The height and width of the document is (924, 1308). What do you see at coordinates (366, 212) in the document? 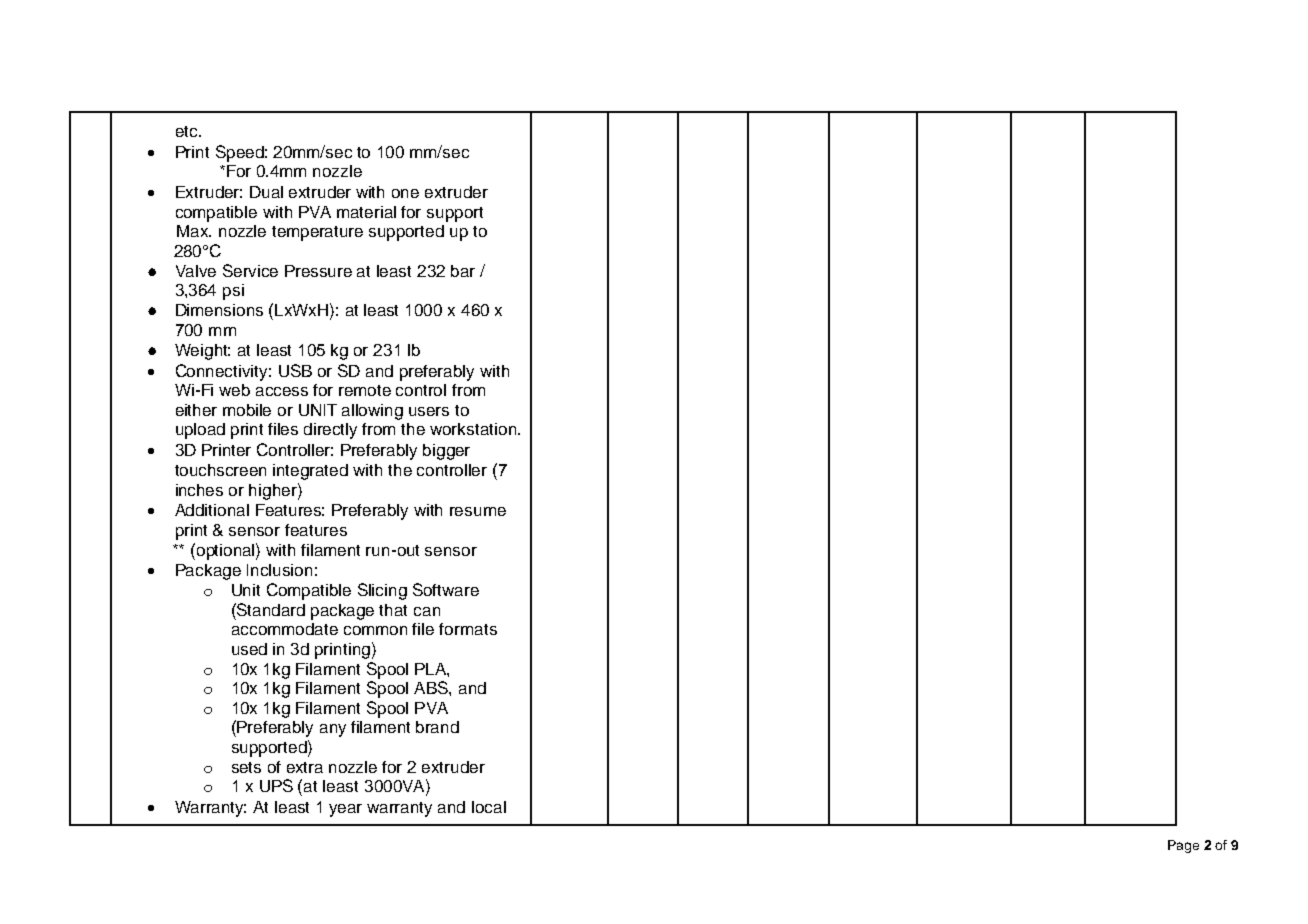
I see `material` at bounding box center [366, 212].
